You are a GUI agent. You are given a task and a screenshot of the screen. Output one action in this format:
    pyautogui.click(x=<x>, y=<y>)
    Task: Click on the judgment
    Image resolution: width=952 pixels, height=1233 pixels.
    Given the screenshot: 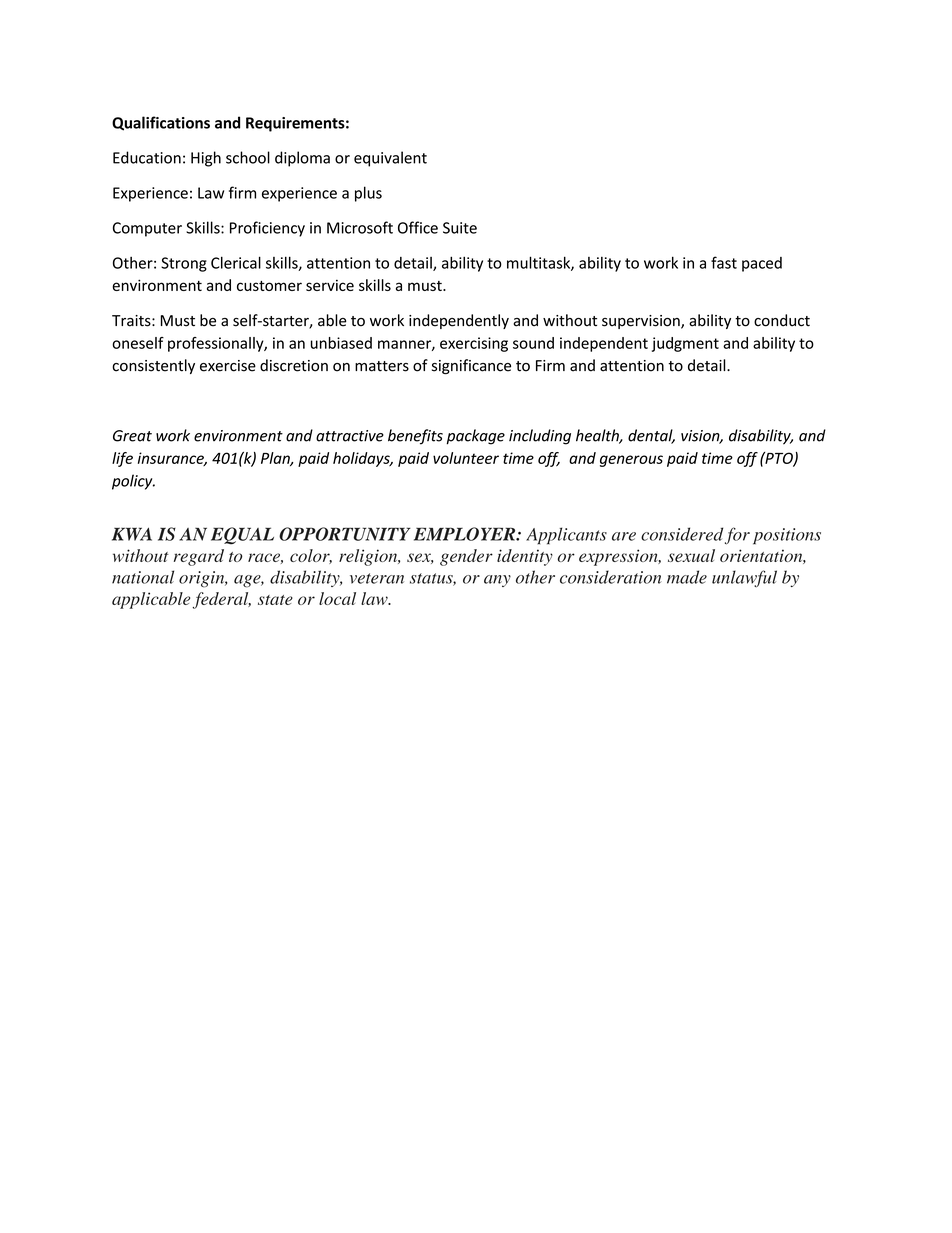 What is the action you would take?
    pyautogui.click(x=685, y=344)
